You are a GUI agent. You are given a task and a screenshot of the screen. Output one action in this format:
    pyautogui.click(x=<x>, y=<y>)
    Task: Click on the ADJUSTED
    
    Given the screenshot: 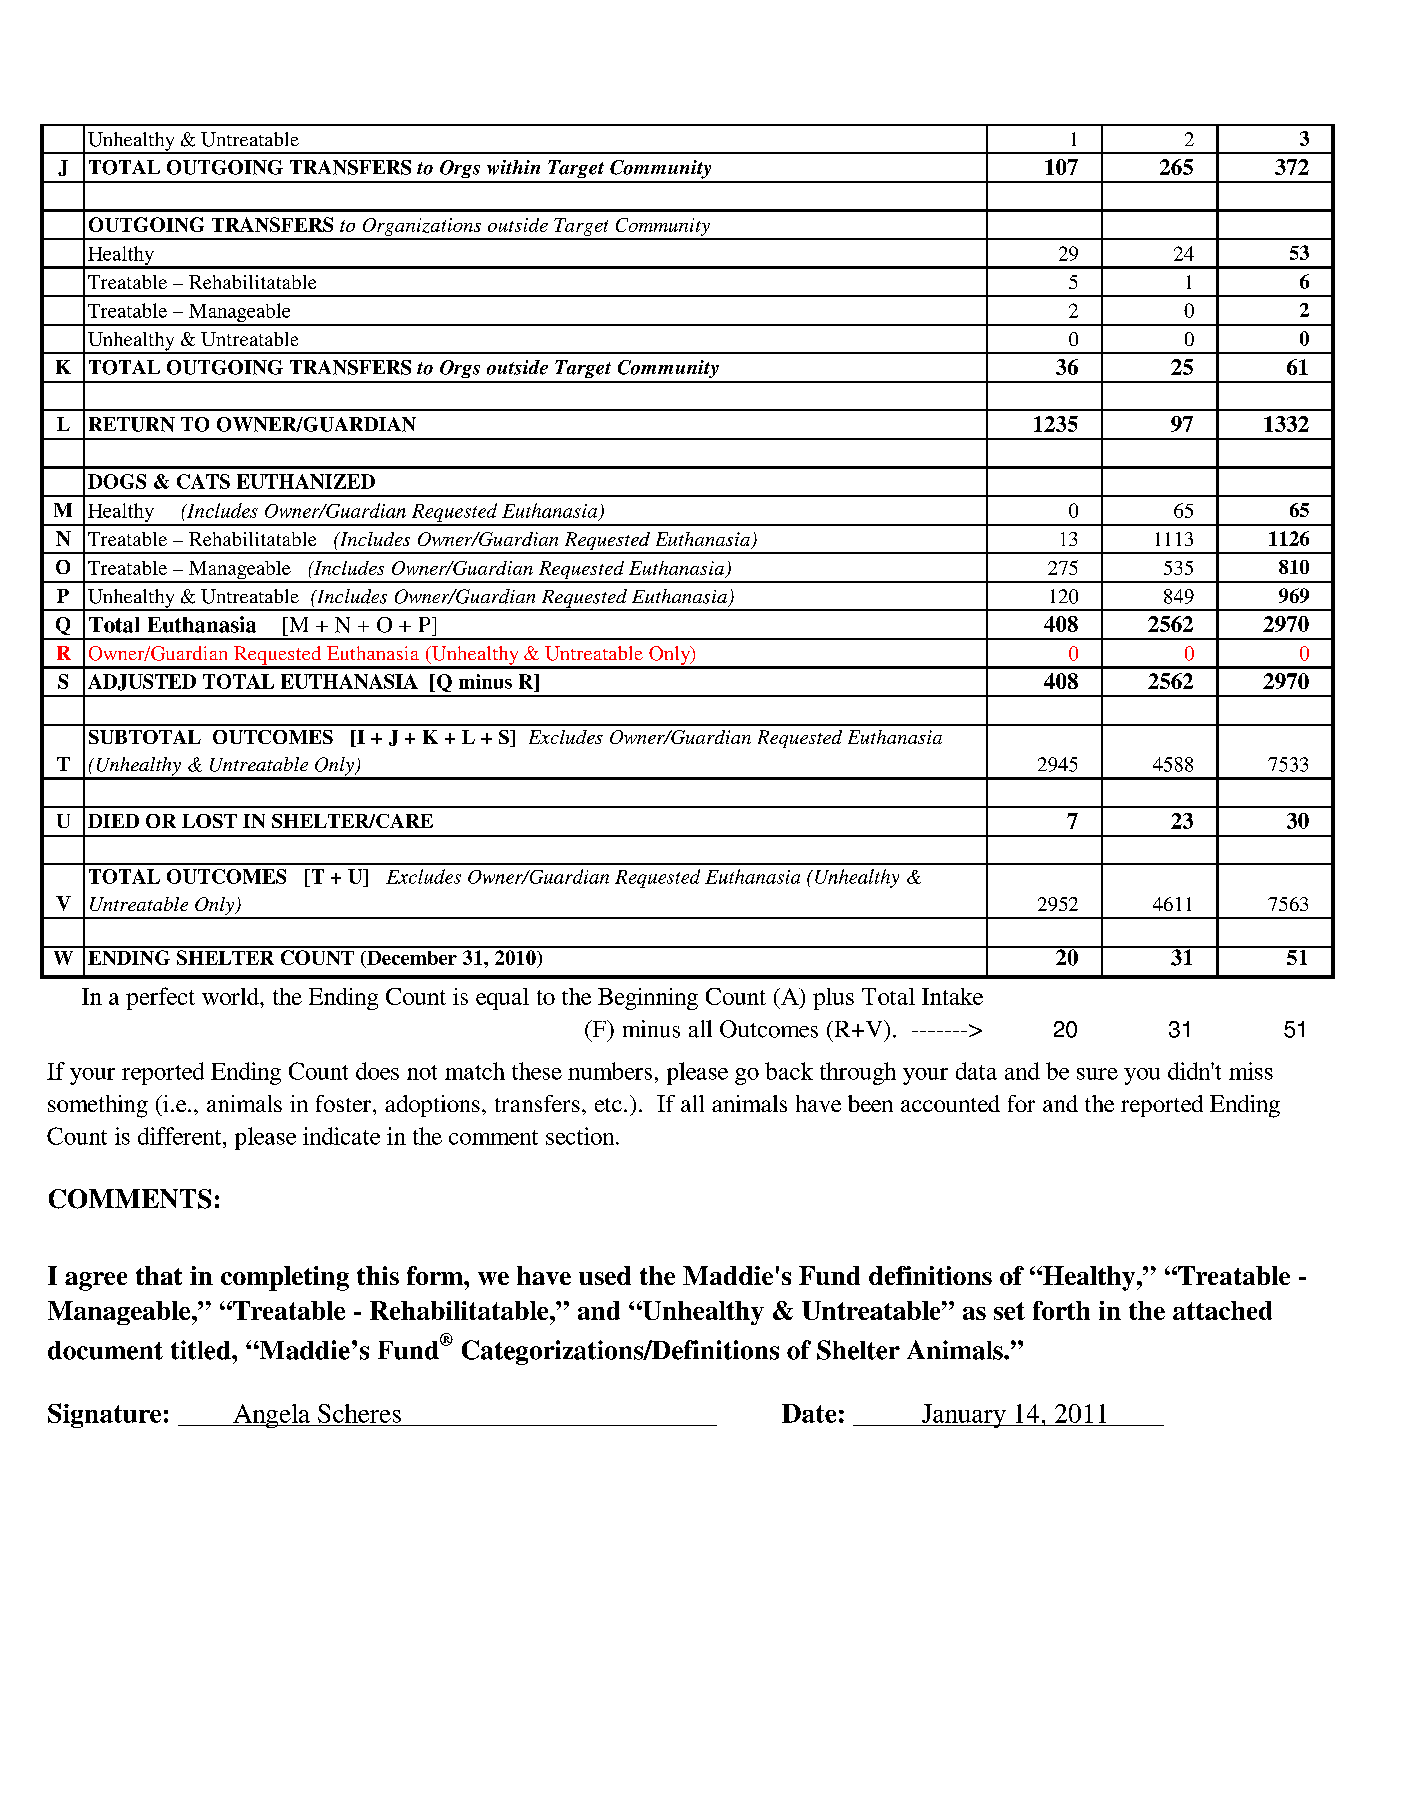 What is the action you would take?
    pyautogui.click(x=142, y=682)
